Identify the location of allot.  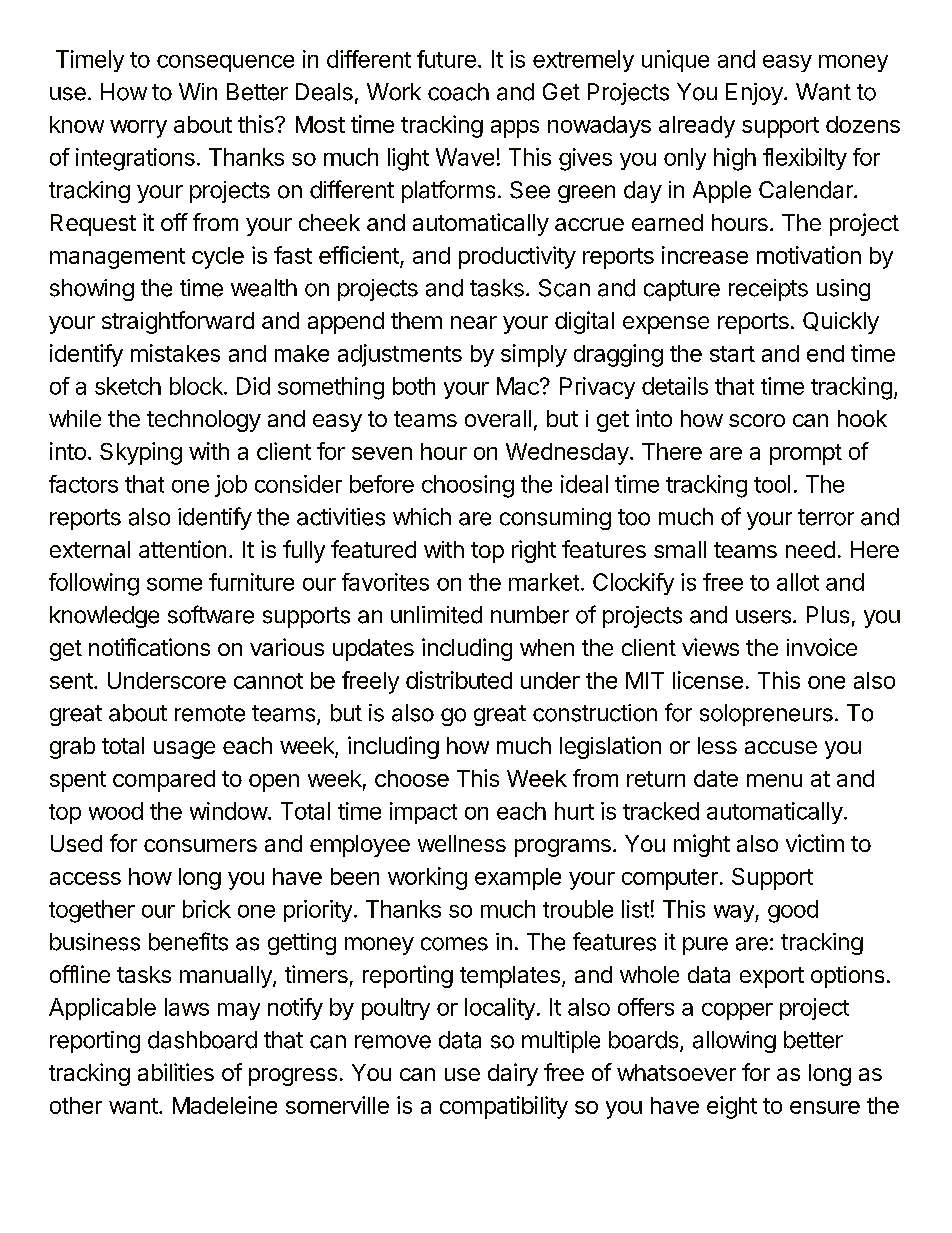
(798, 582).
